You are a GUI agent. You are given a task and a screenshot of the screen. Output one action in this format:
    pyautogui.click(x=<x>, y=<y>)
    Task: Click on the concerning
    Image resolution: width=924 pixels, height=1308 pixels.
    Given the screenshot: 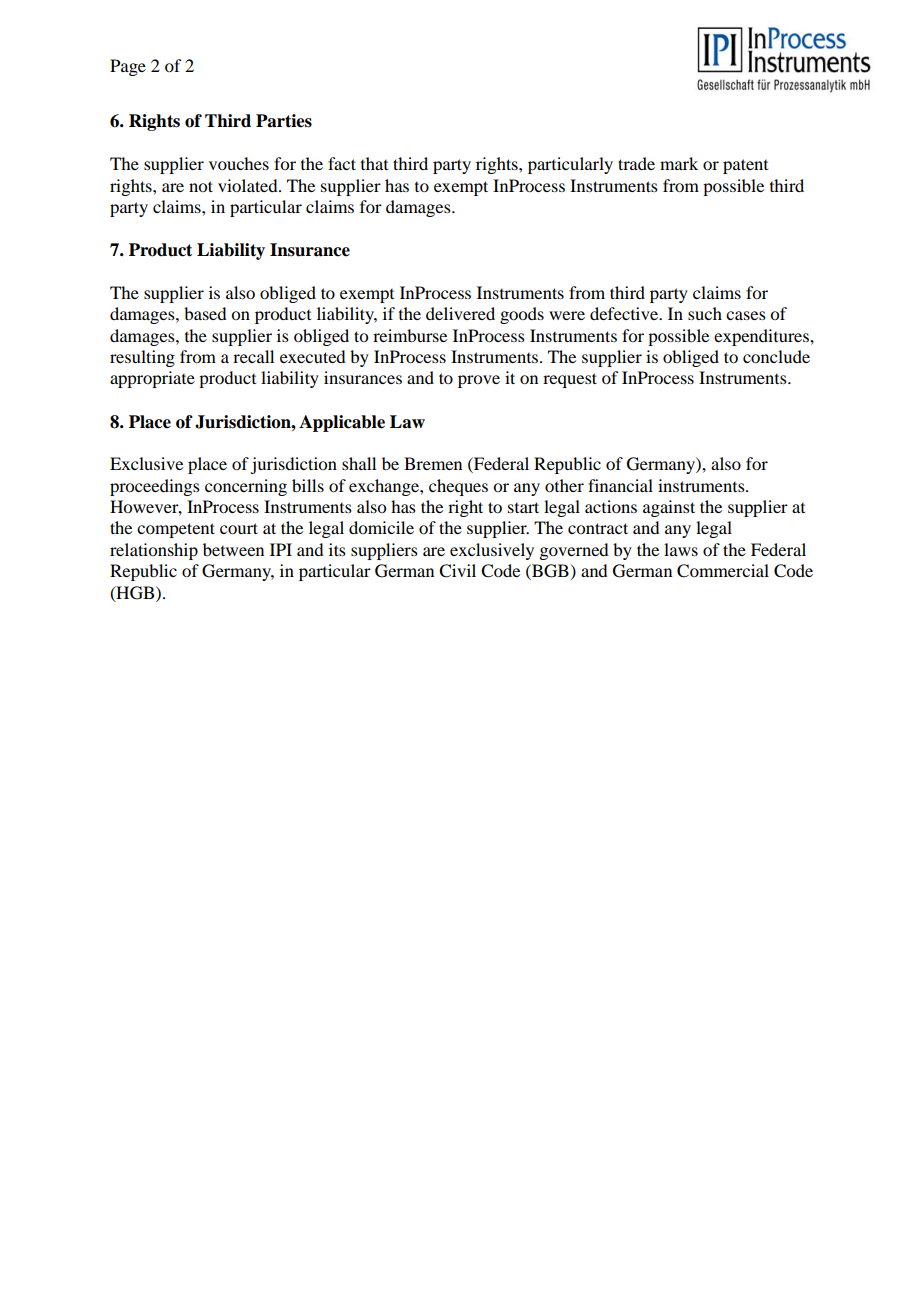 What is the action you would take?
    pyautogui.click(x=246, y=487)
